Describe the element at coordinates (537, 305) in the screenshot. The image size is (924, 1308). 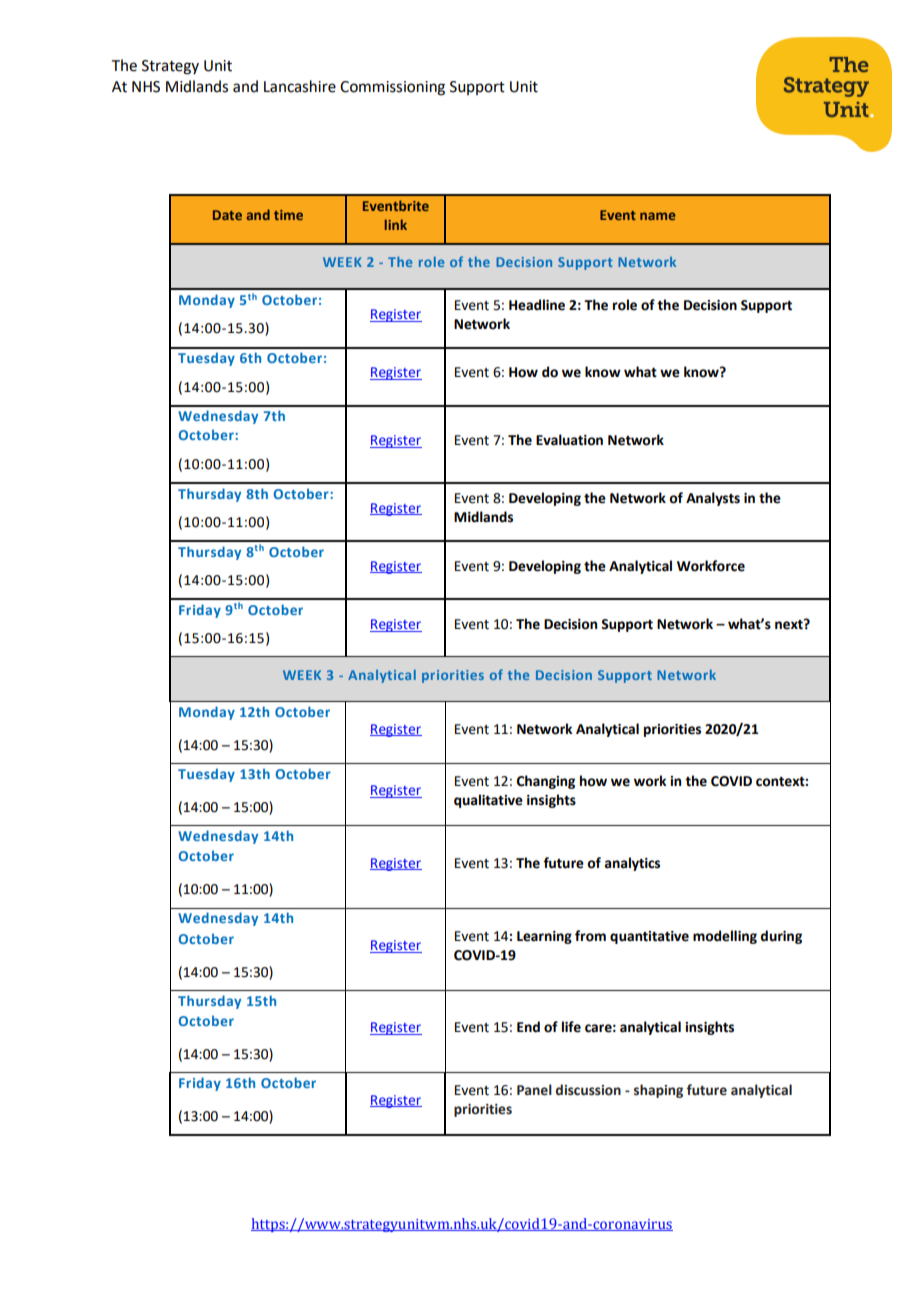
I see `Headline` at that location.
